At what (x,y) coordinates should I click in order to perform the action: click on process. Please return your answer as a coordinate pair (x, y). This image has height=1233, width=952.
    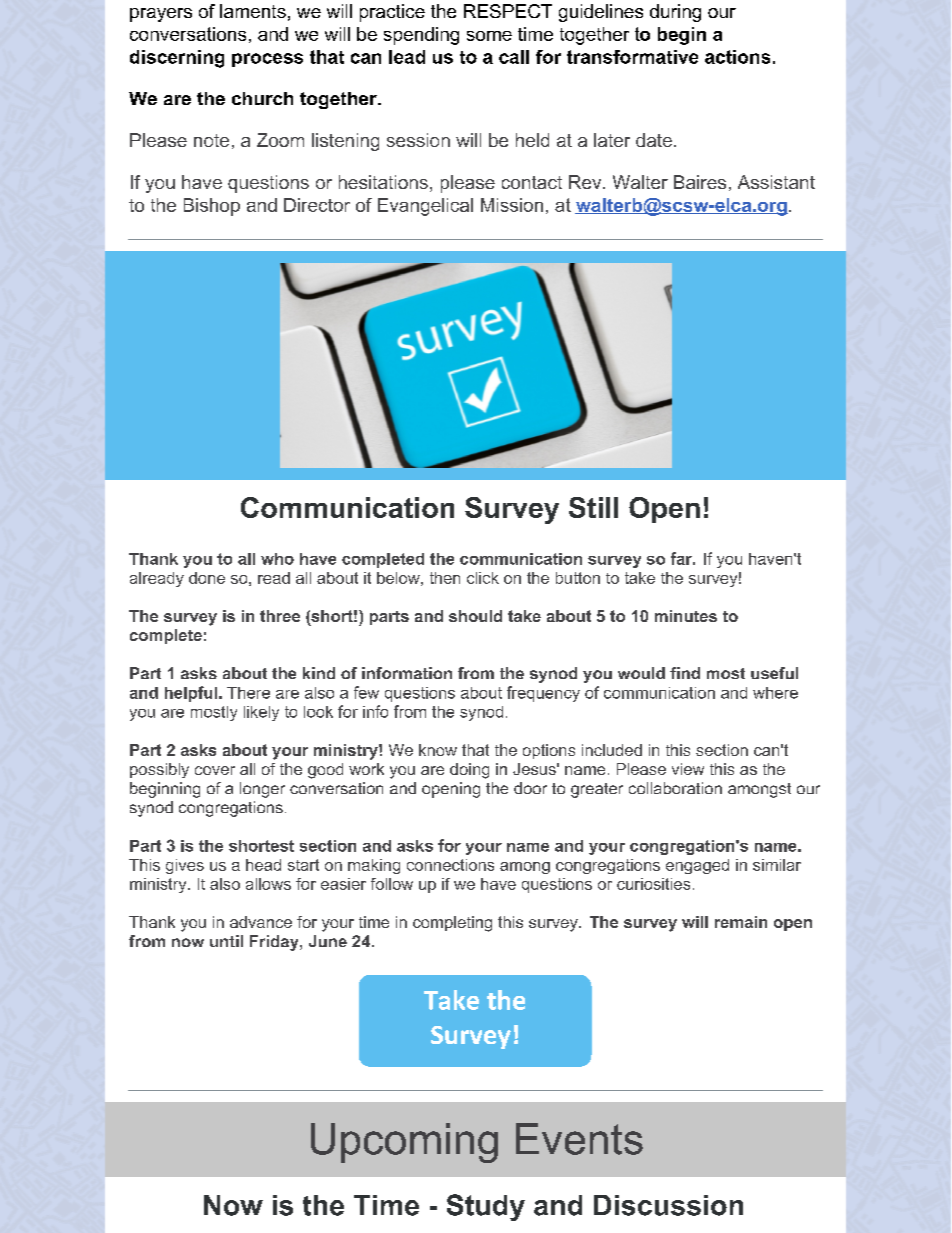
    Looking at the image, I should click on (267, 60).
